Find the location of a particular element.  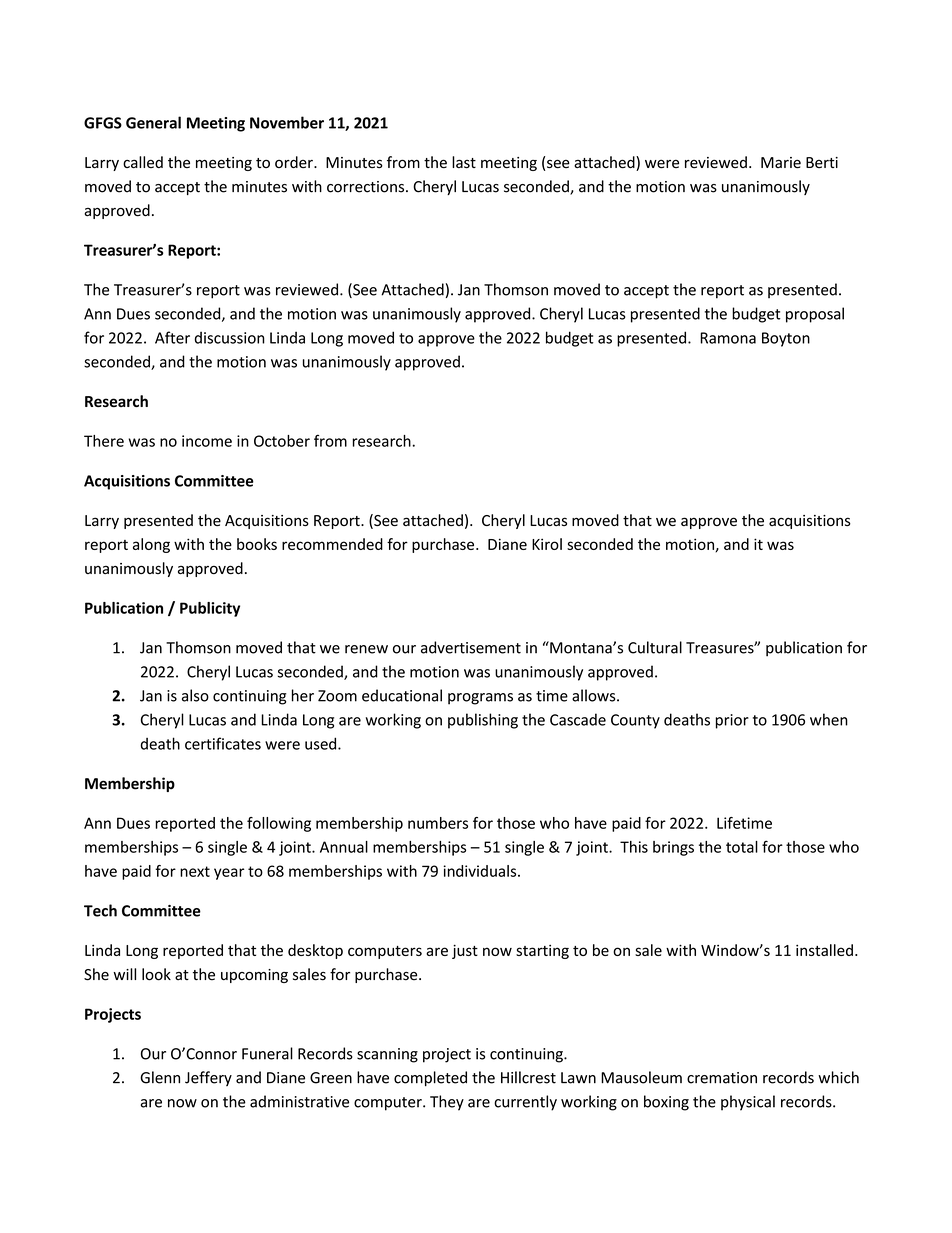

Ramona is located at coordinates (728, 338).
